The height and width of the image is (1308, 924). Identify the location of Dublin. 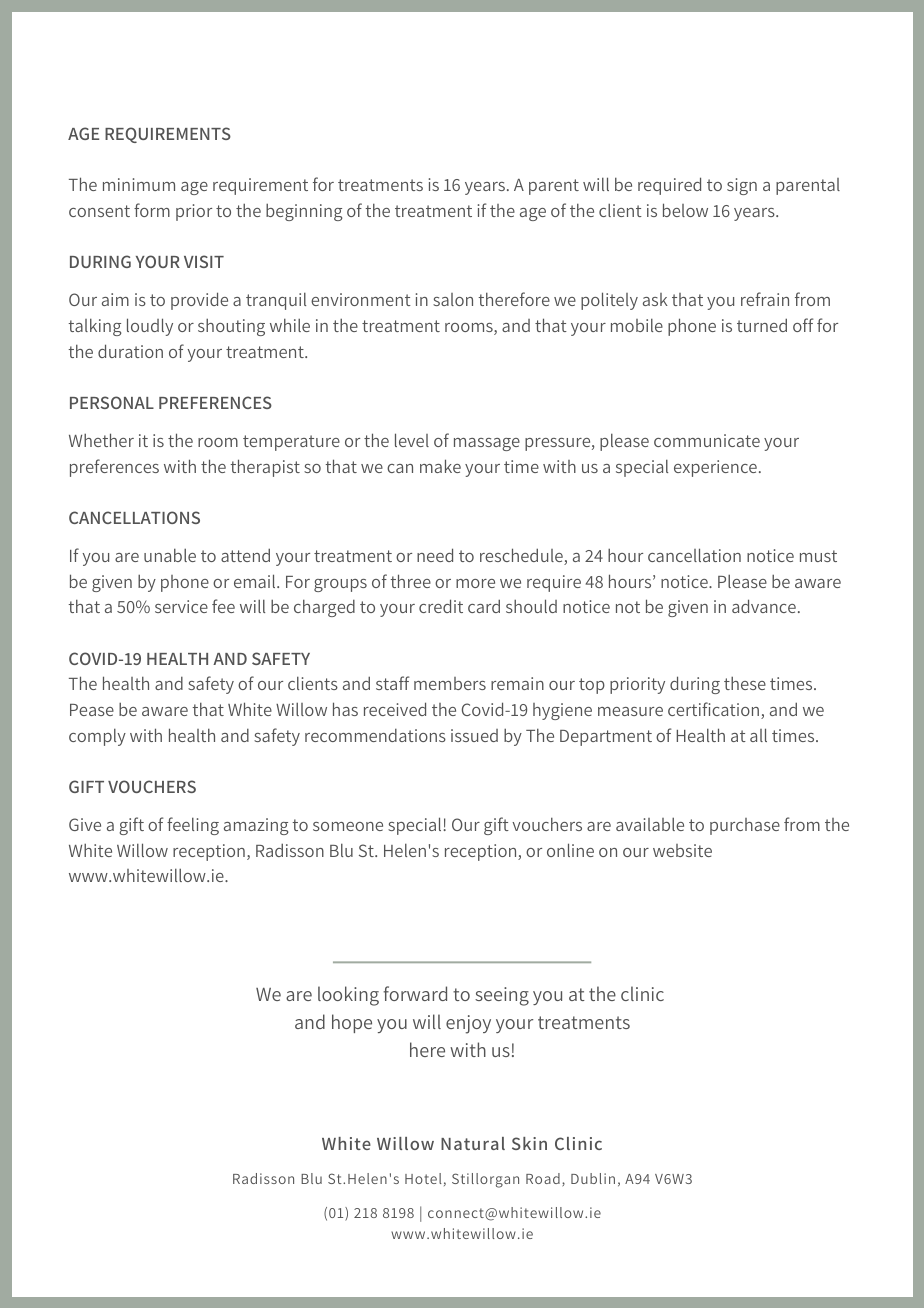
(593, 1178).
